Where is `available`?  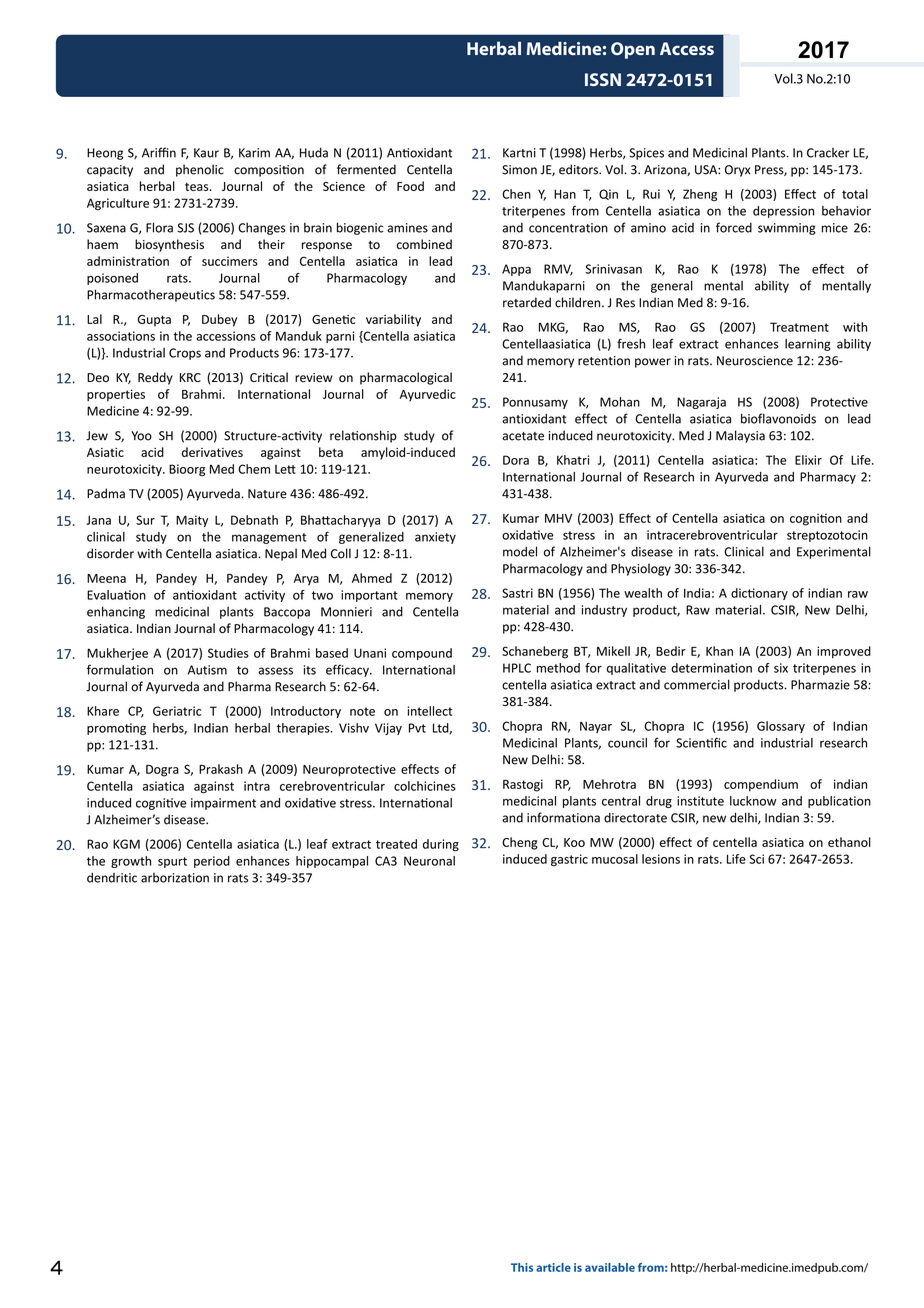 available is located at coordinates (610, 1267).
